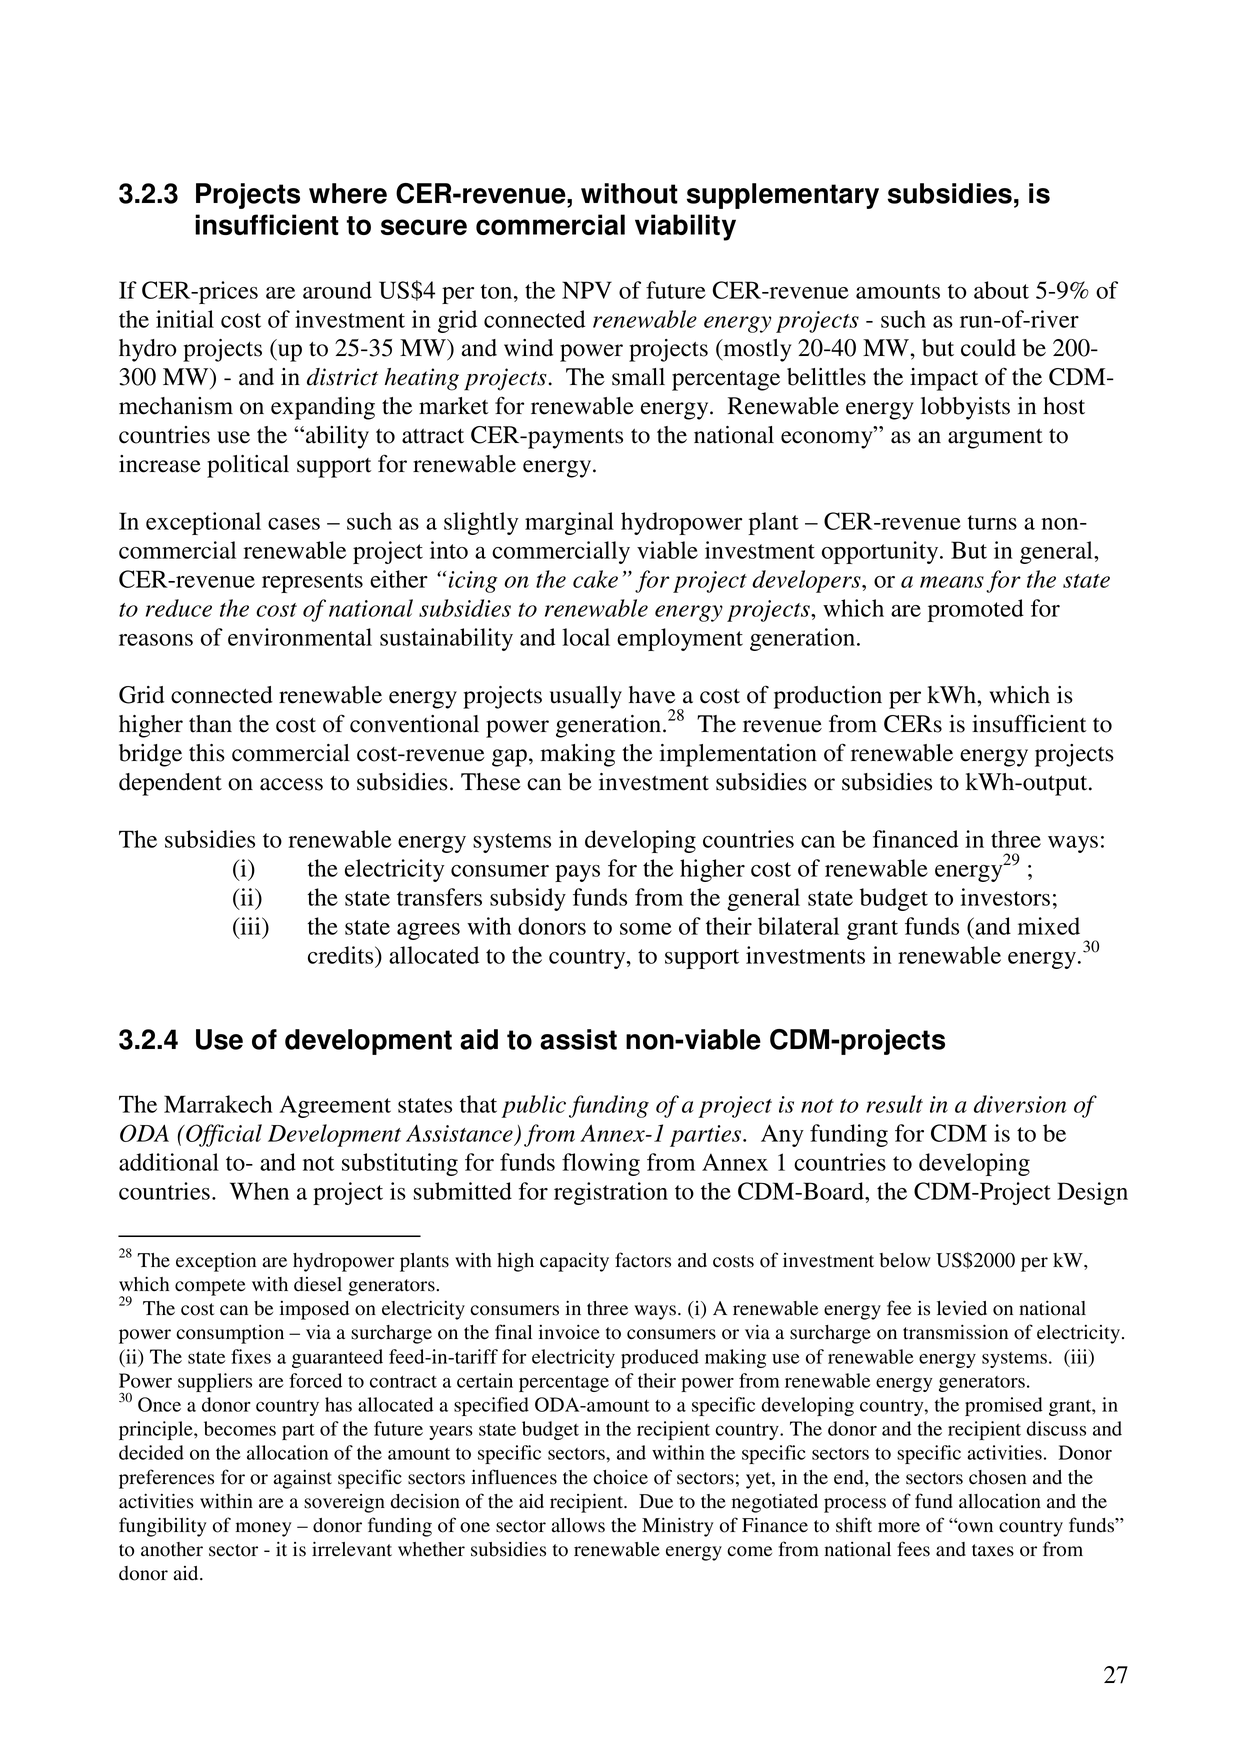  I want to click on public, so click(533, 1106).
